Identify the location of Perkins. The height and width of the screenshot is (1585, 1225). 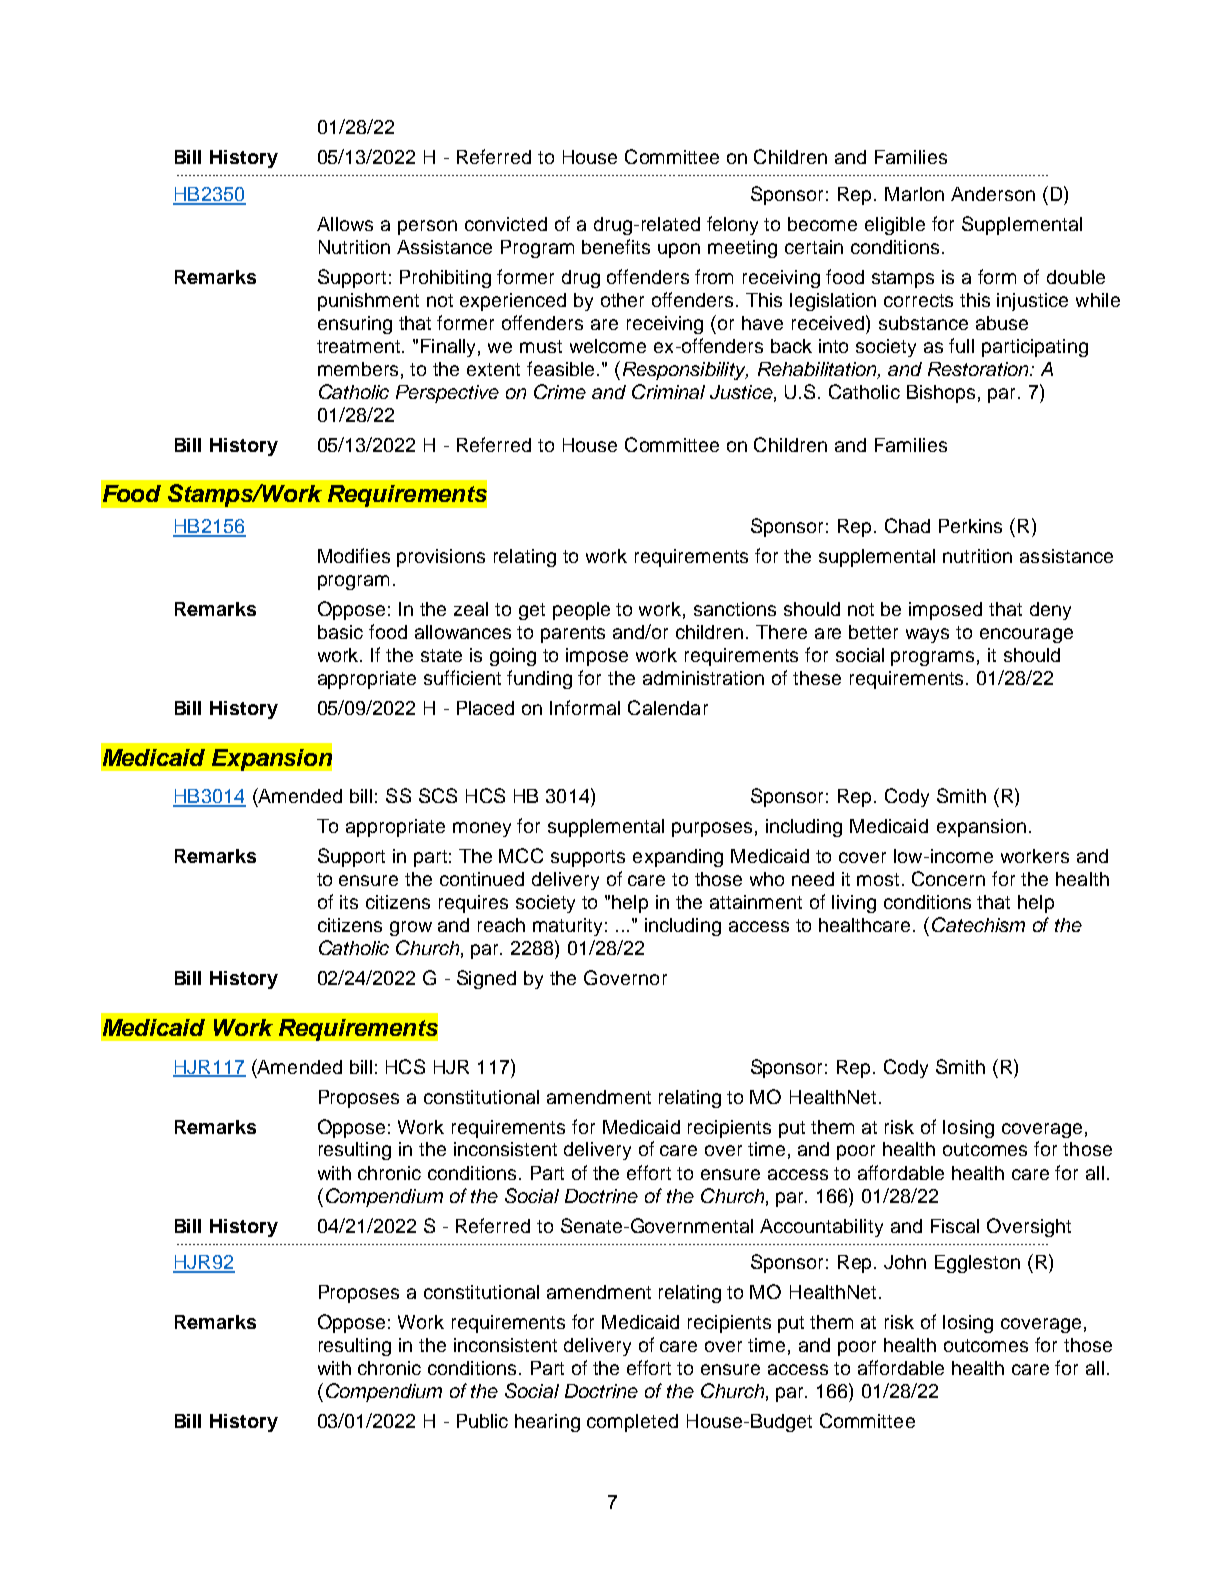
(970, 526).
